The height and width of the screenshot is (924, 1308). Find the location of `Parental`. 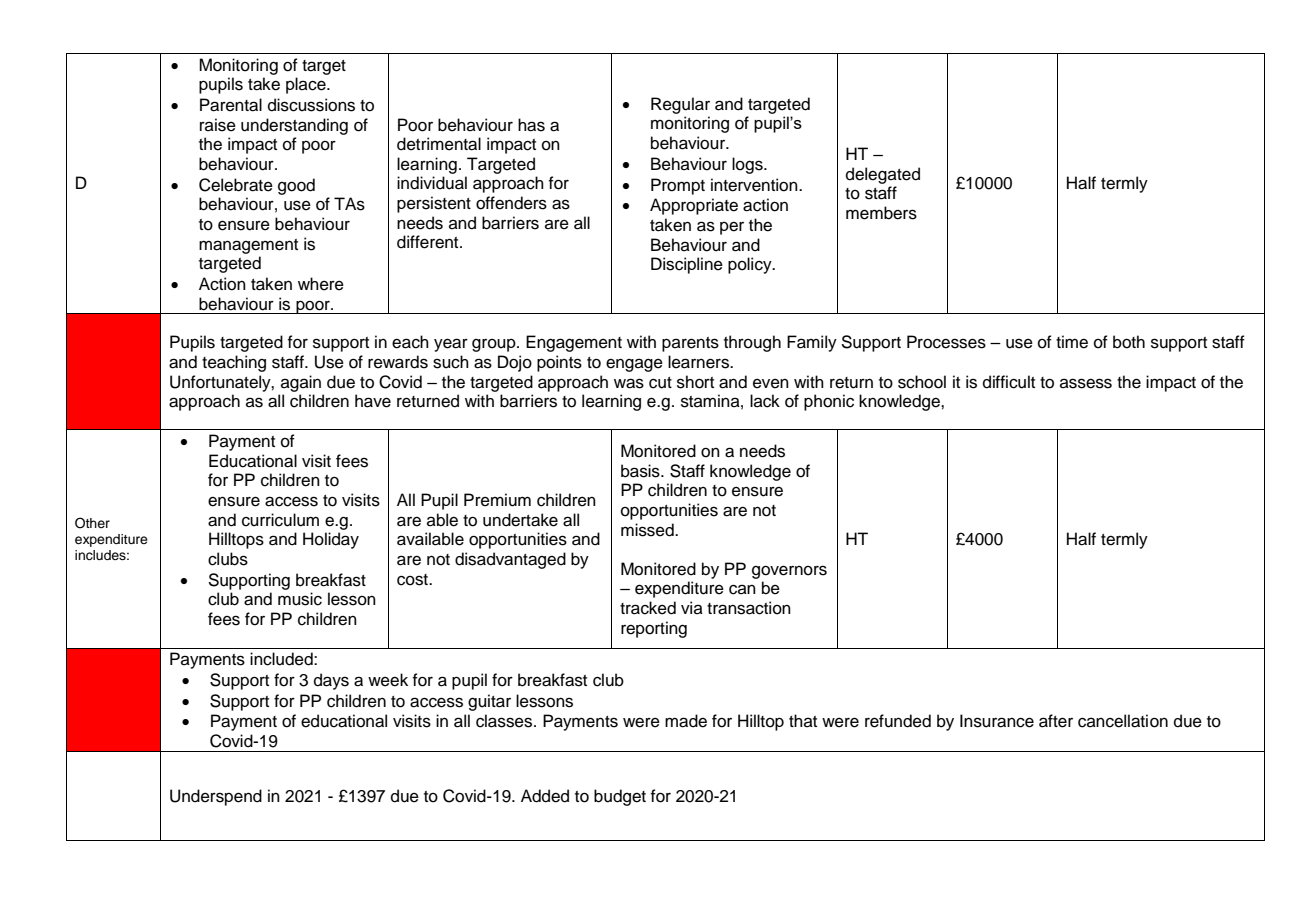

Parental is located at coordinates (231, 105).
